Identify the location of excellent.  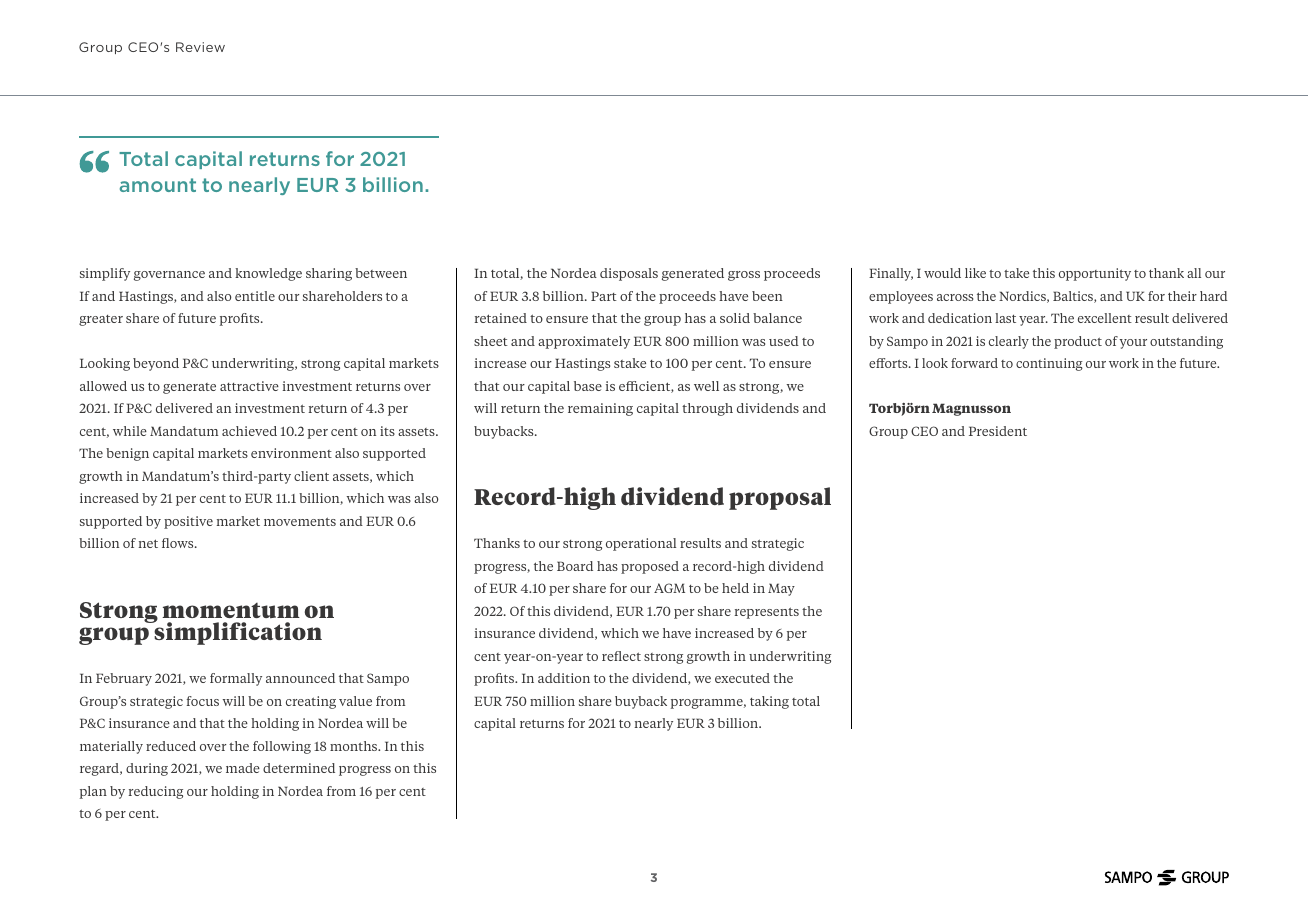
(1105, 318).
